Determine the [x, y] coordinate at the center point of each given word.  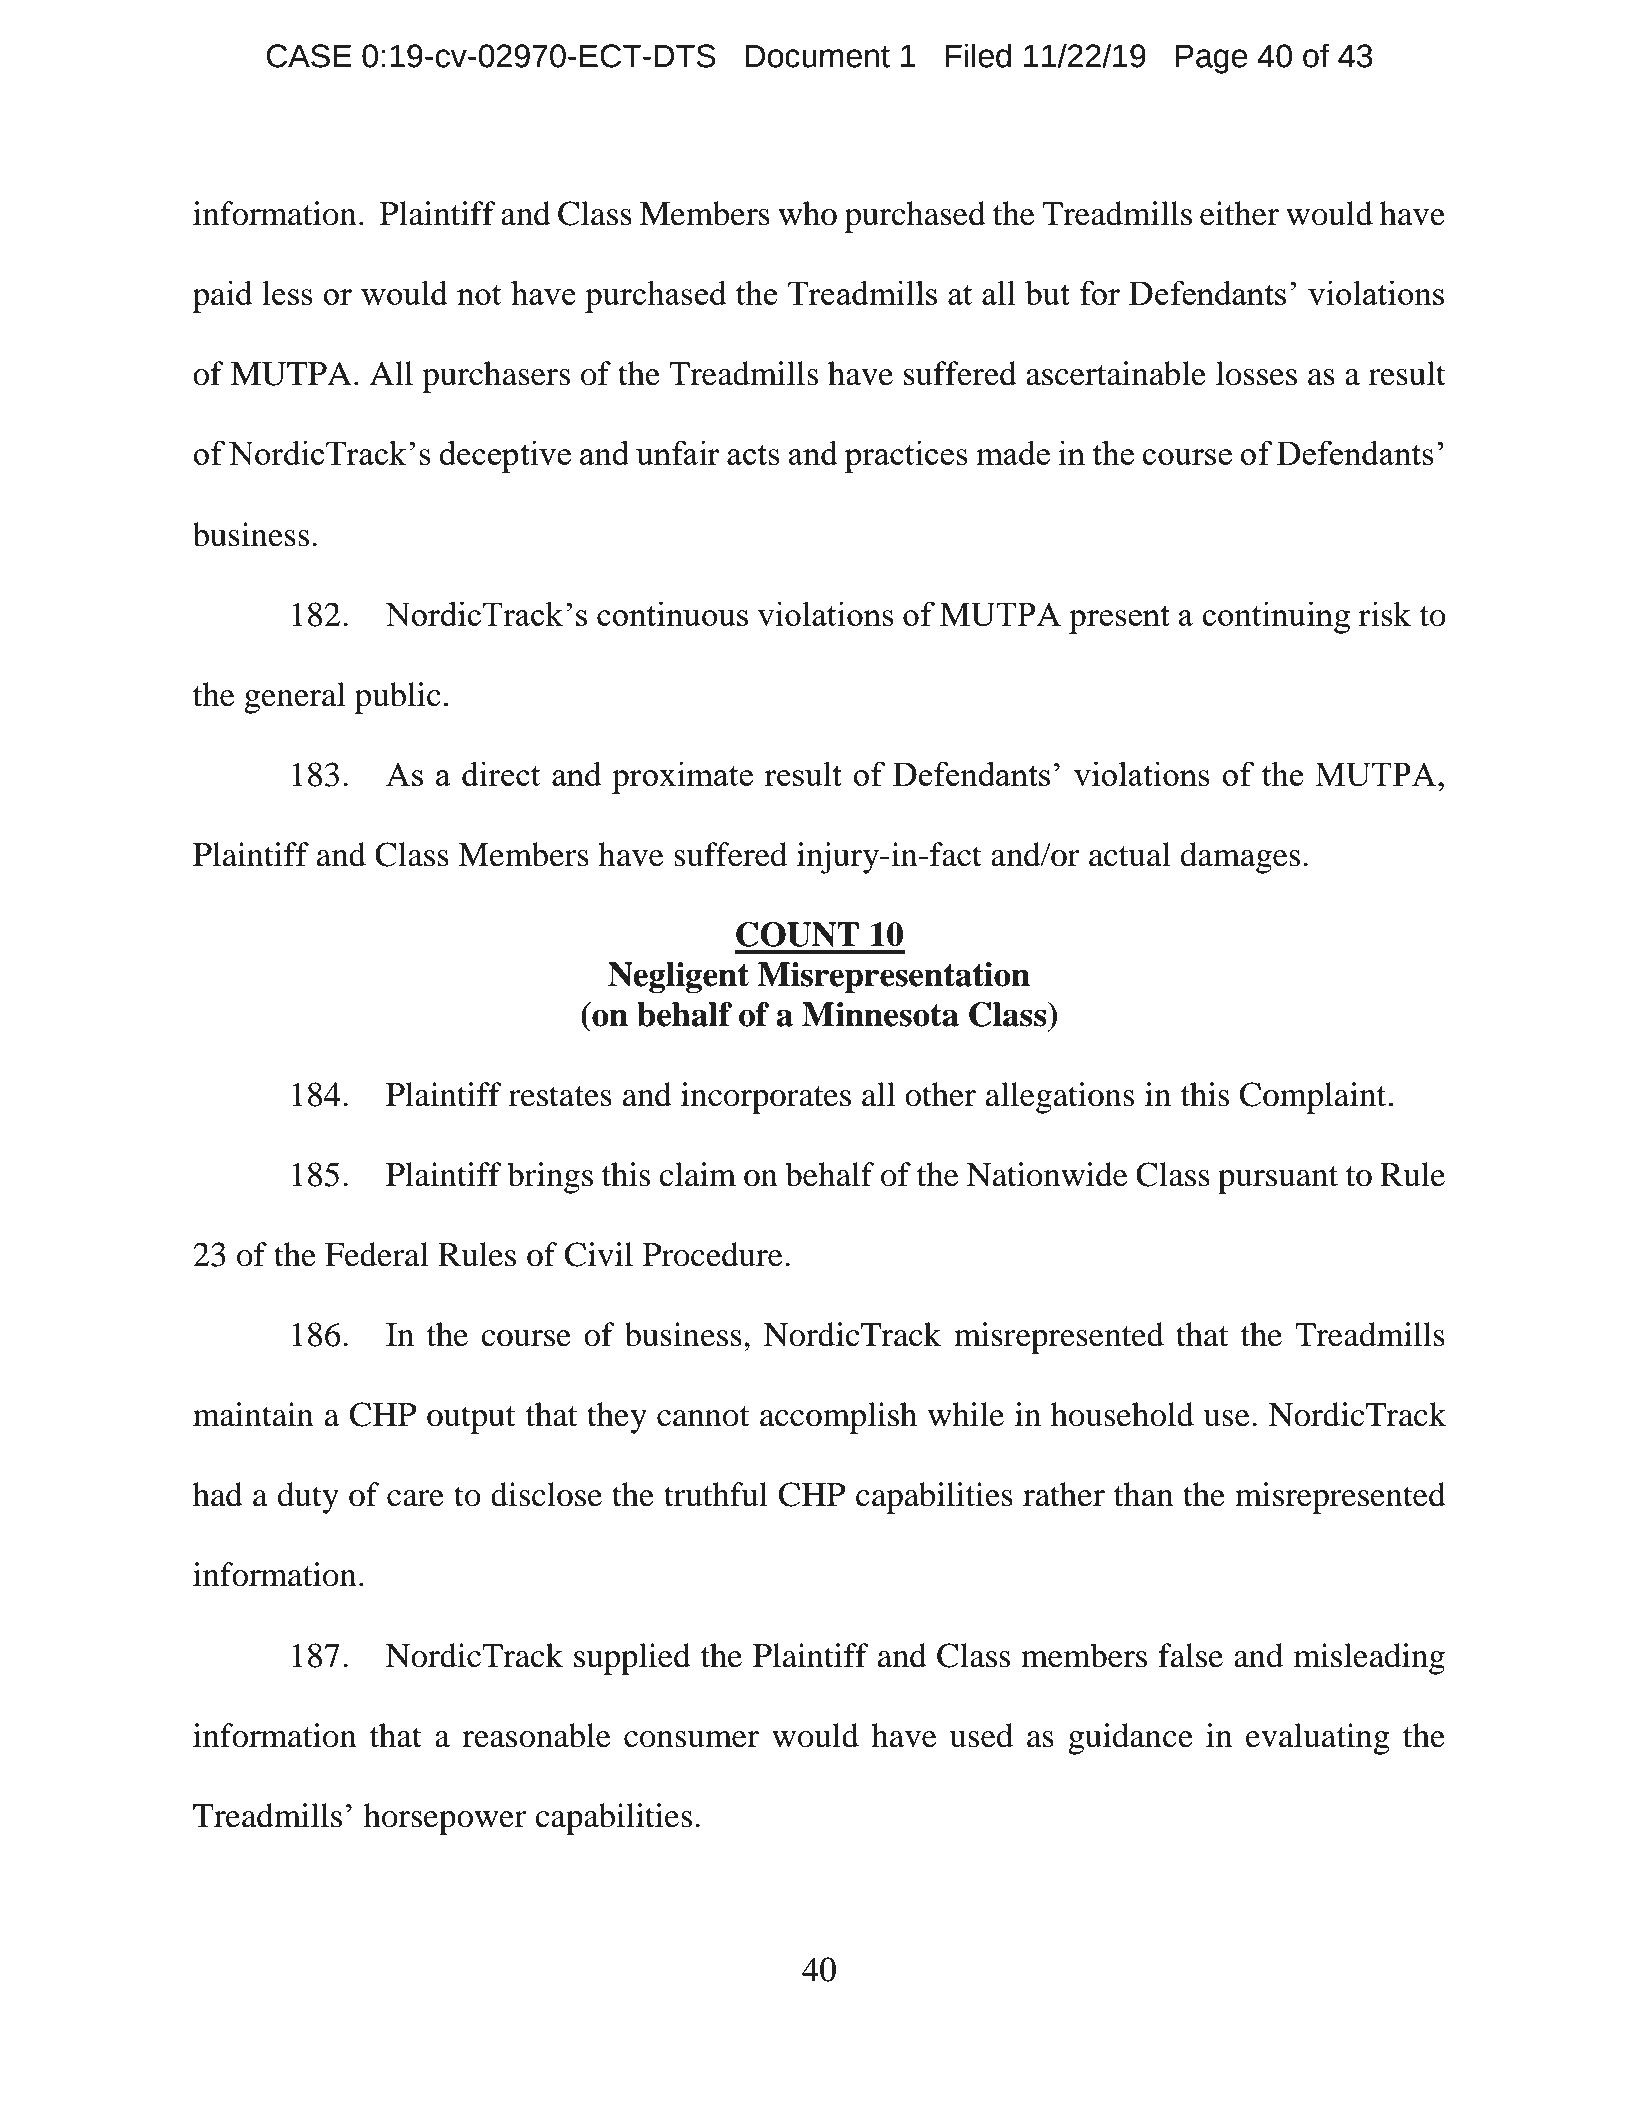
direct [501, 773]
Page [1212, 59]
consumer [691, 1739]
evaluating [1318, 1739]
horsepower [445, 1819]
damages [1240, 858]
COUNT [797, 934]
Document [818, 56]
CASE [309, 56]
